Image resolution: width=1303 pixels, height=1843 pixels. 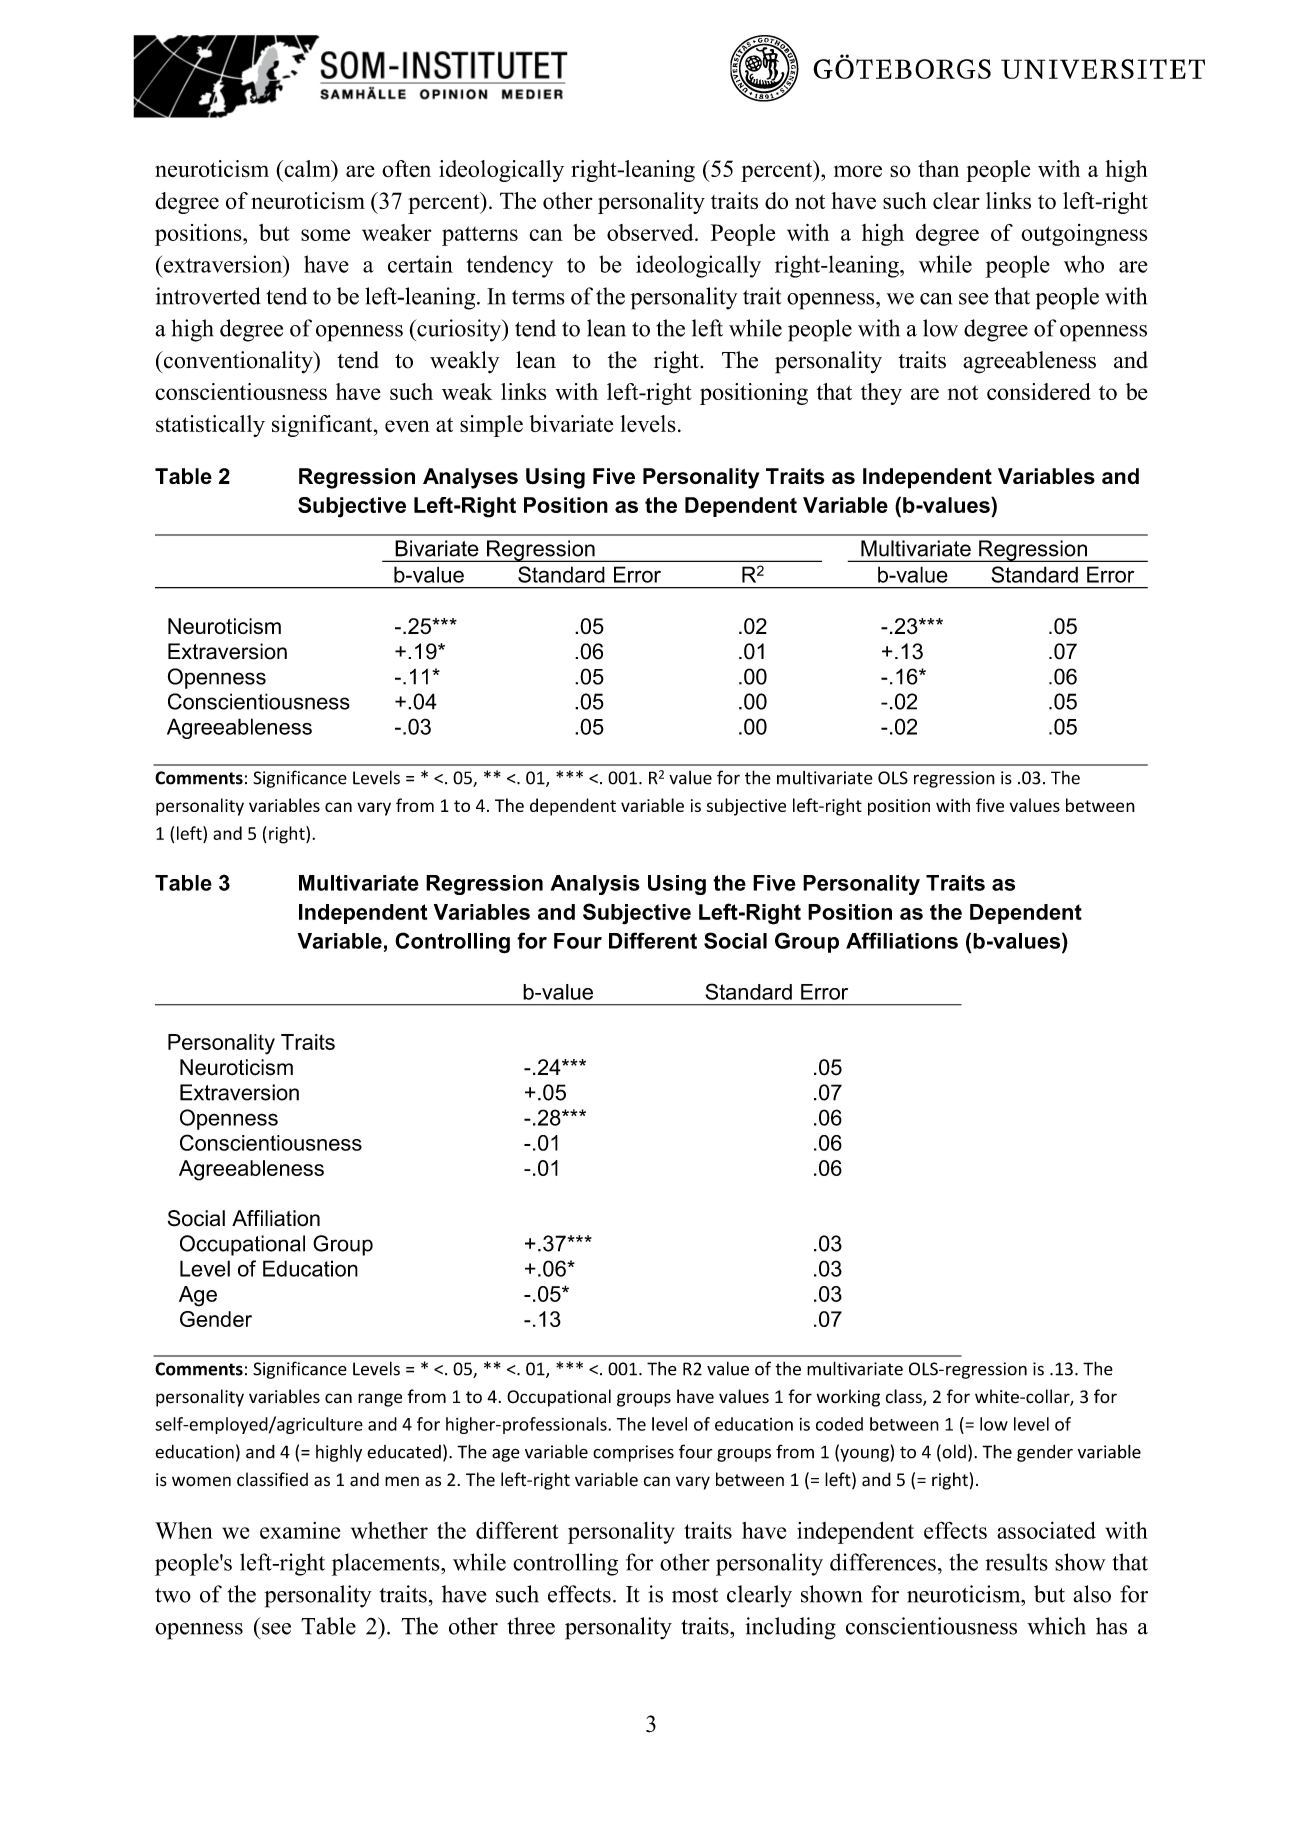 I want to click on educated, so click(x=404, y=1452).
